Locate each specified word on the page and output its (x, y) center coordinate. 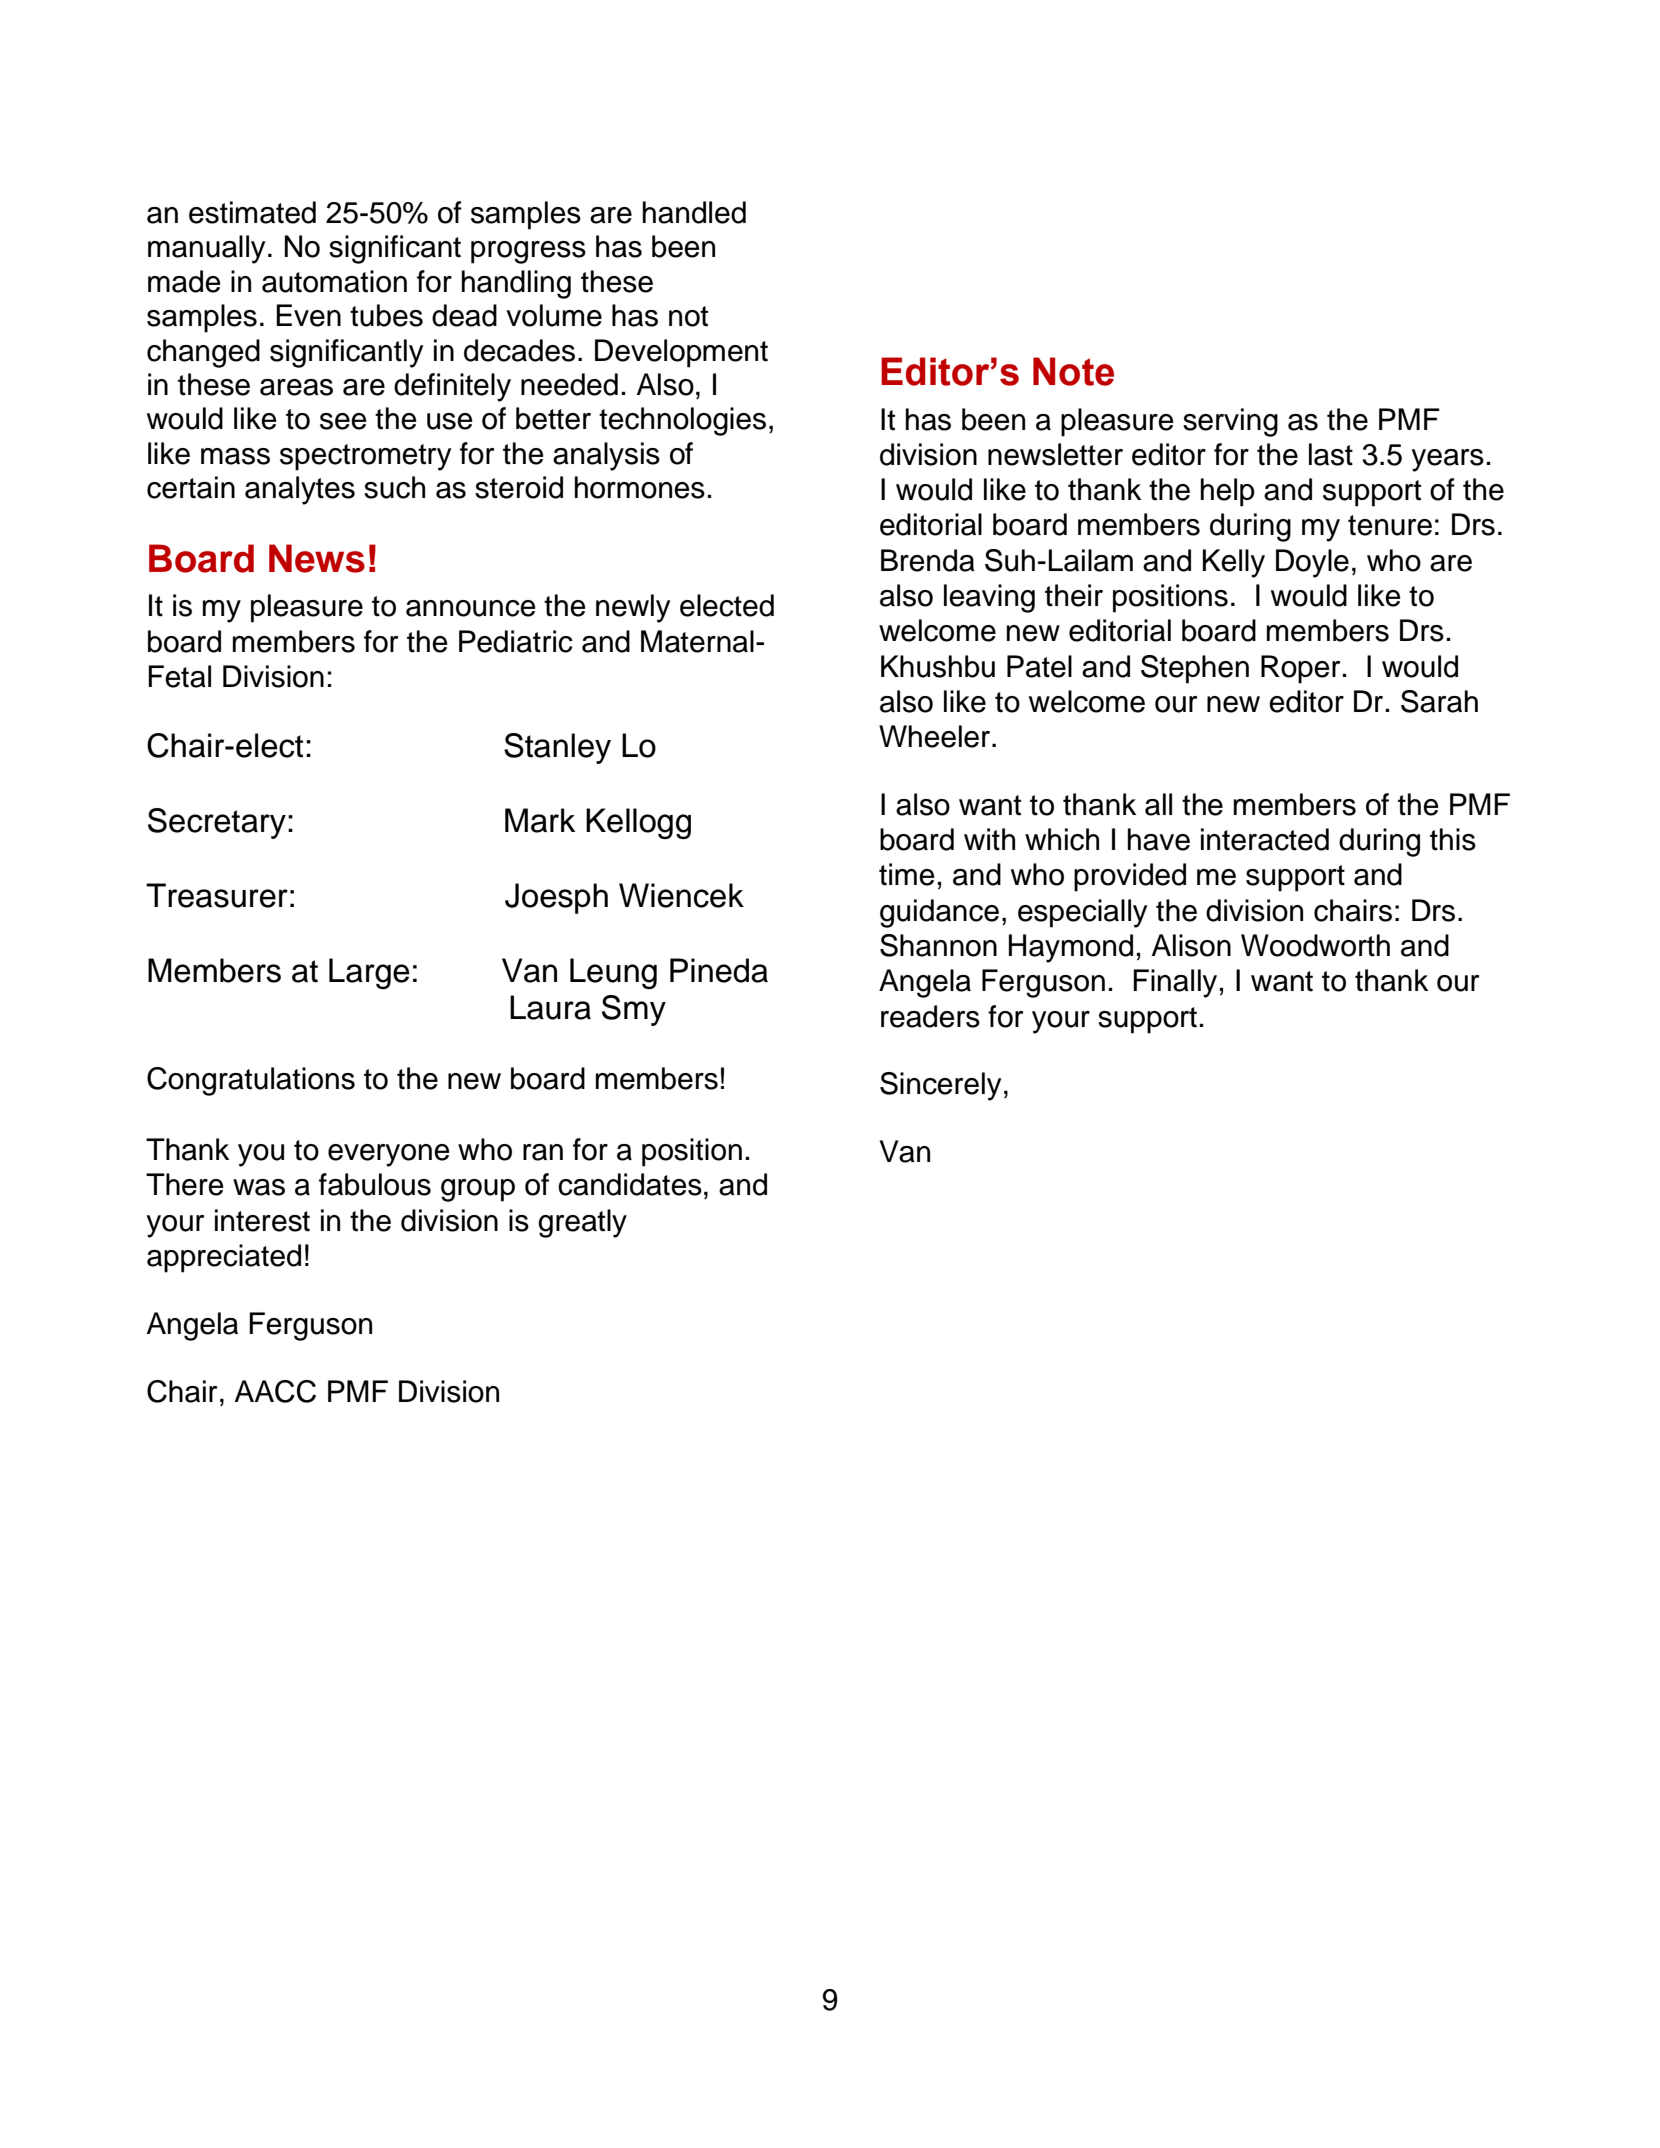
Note (1073, 371)
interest (262, 1220)
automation (334, 281)
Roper (1300, 669)
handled (694, 212)
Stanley (557, 748)
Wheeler (936, 736)
